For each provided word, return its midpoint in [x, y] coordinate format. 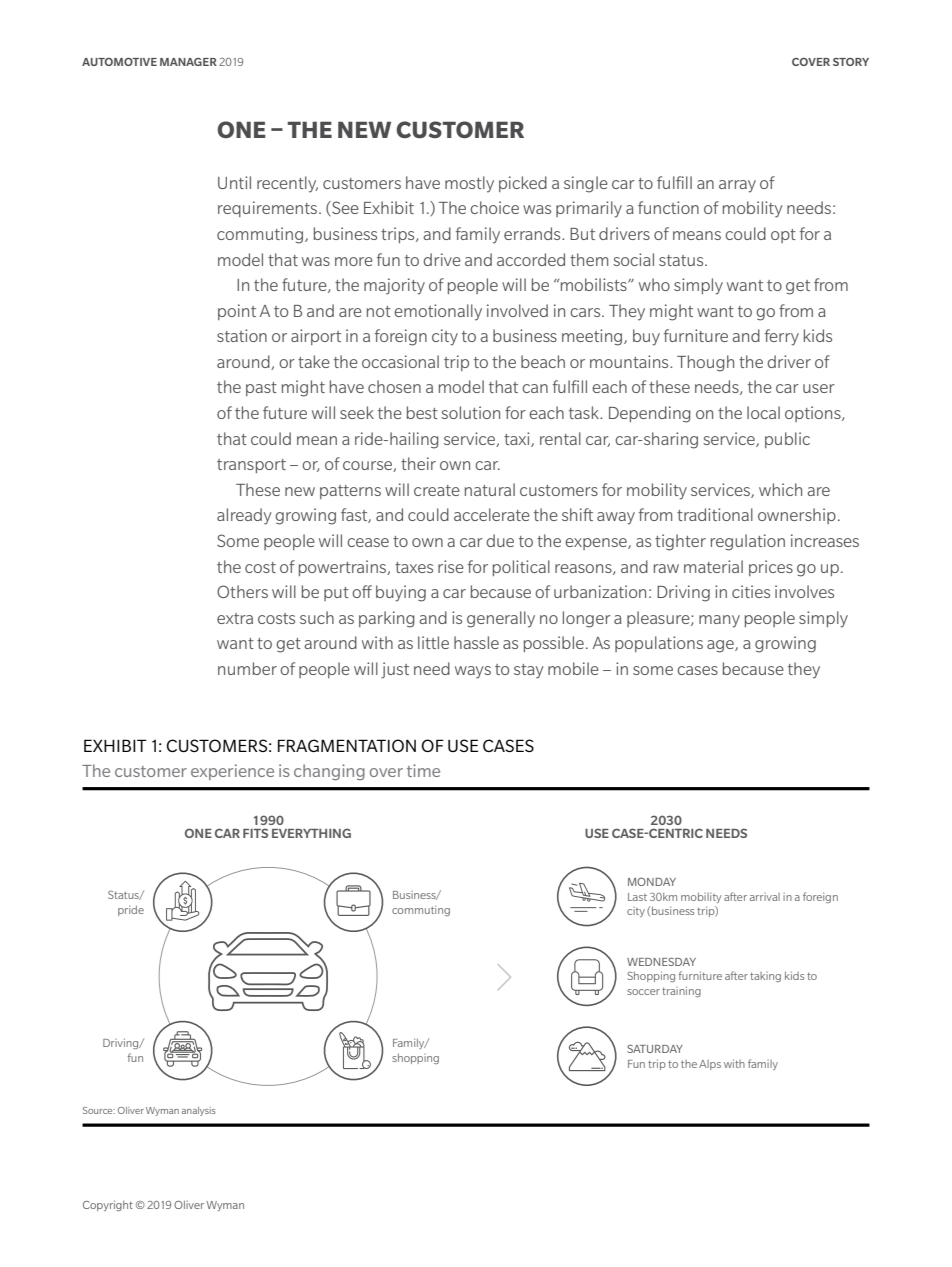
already [244, 516]
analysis [199, 1111]
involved [517, 310]
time [423, 770]
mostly [469, 184]
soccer [643, 992]
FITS [255, 833]
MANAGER [188, 62]
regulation [748, 542]
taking [765, 977]
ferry [782, 337]
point [237, 312]
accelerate [492, 514]
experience [232, 772]
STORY [851, 62]
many [719, 621]
